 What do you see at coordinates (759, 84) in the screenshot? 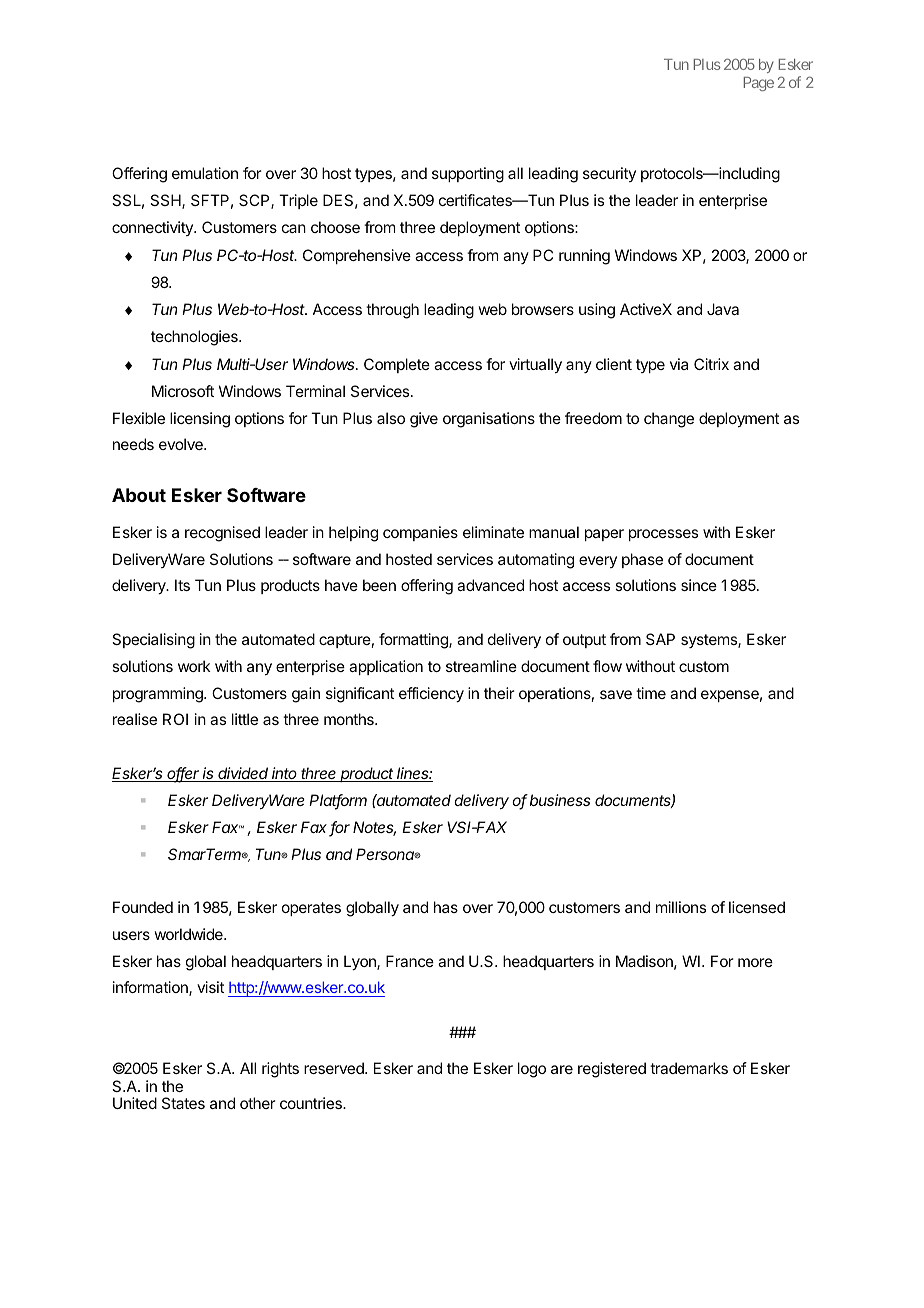
I see `Page` at bounding box center [759, 84].
